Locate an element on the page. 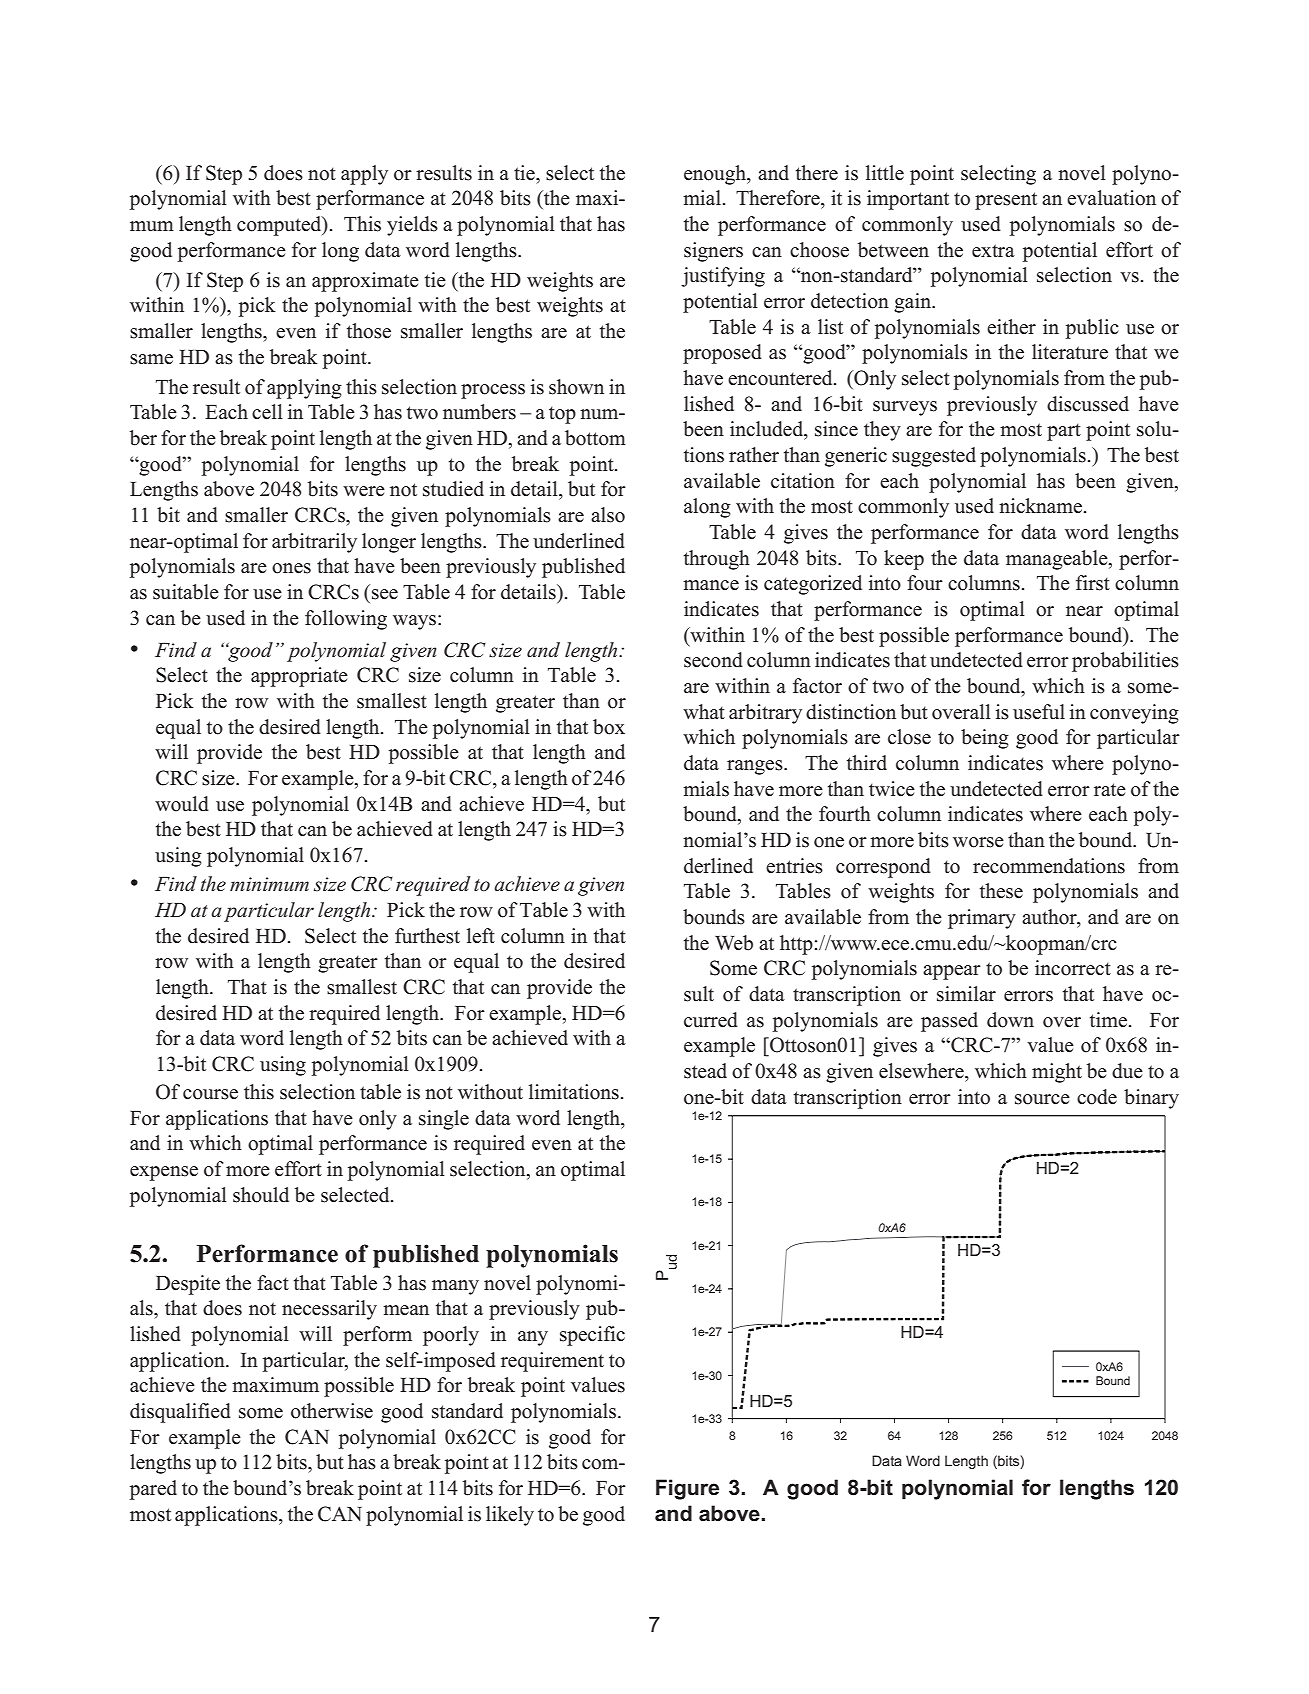 The height and width of the document is (1694, 1309). justifying is located at coordinates (723, 277).
